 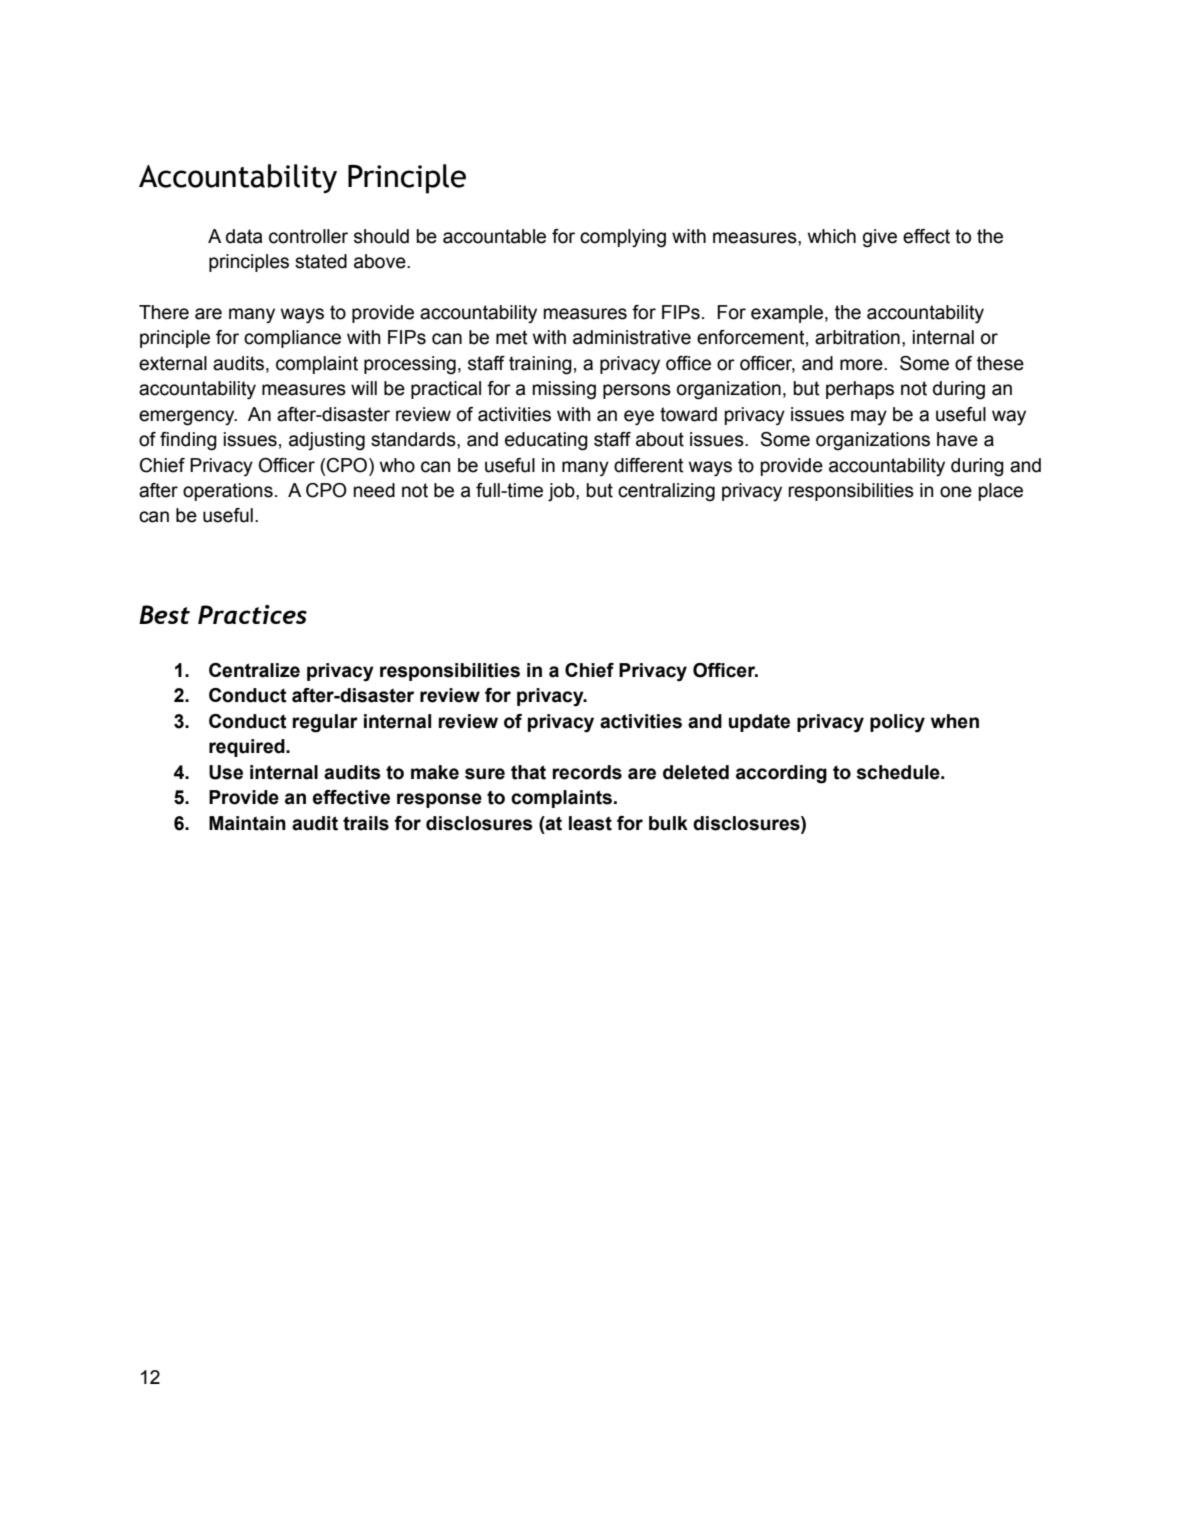 I want to click on data, so click(x=244, y=236).
